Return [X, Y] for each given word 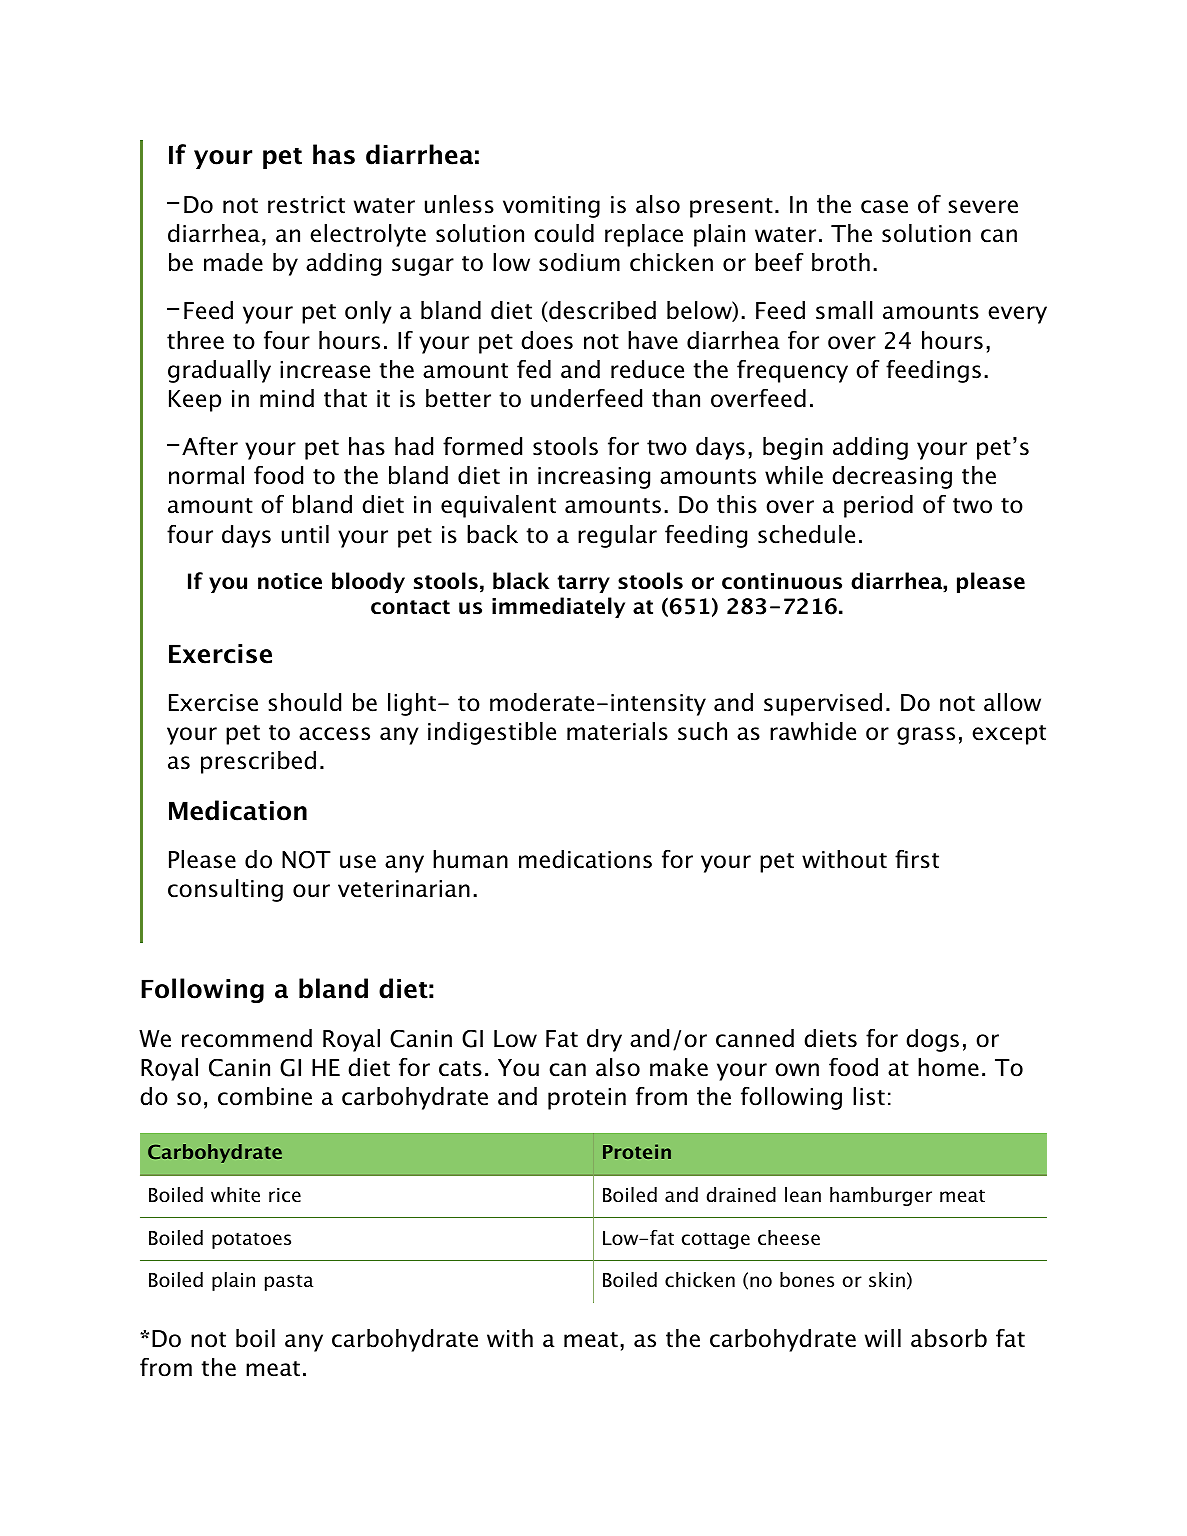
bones [807, 1280]
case [884, 207]
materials [617, 731]
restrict [306, 205]
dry [604, 1040]
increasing [594, 478]
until [305, 534]
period [878, 506]
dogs [932, 1040]
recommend [247, 1038]
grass [926, 736]
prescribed [258, 762]
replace [644, 235]
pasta [289, 1282]
